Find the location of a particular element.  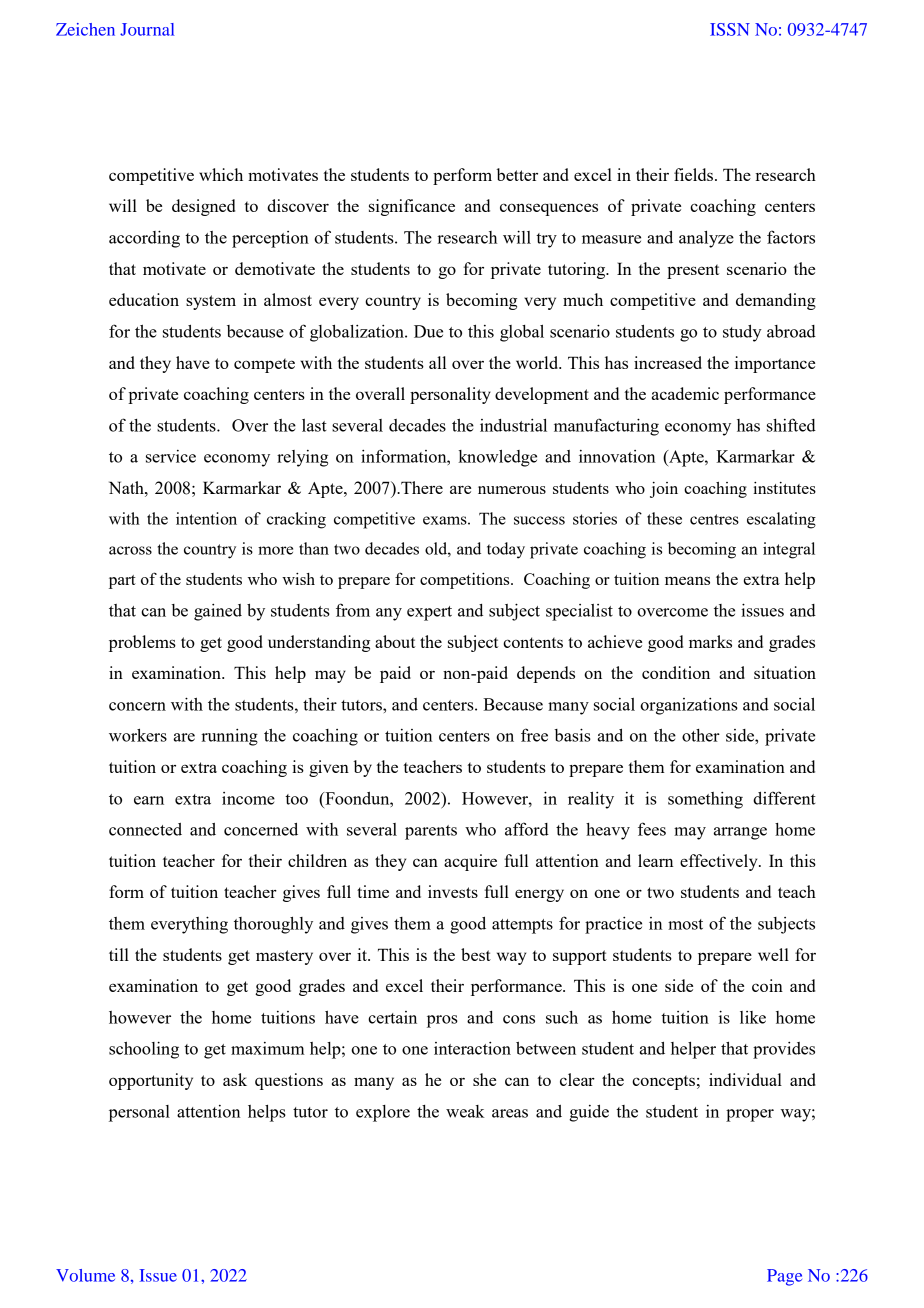

problems is located at coordinates (142, 643).
